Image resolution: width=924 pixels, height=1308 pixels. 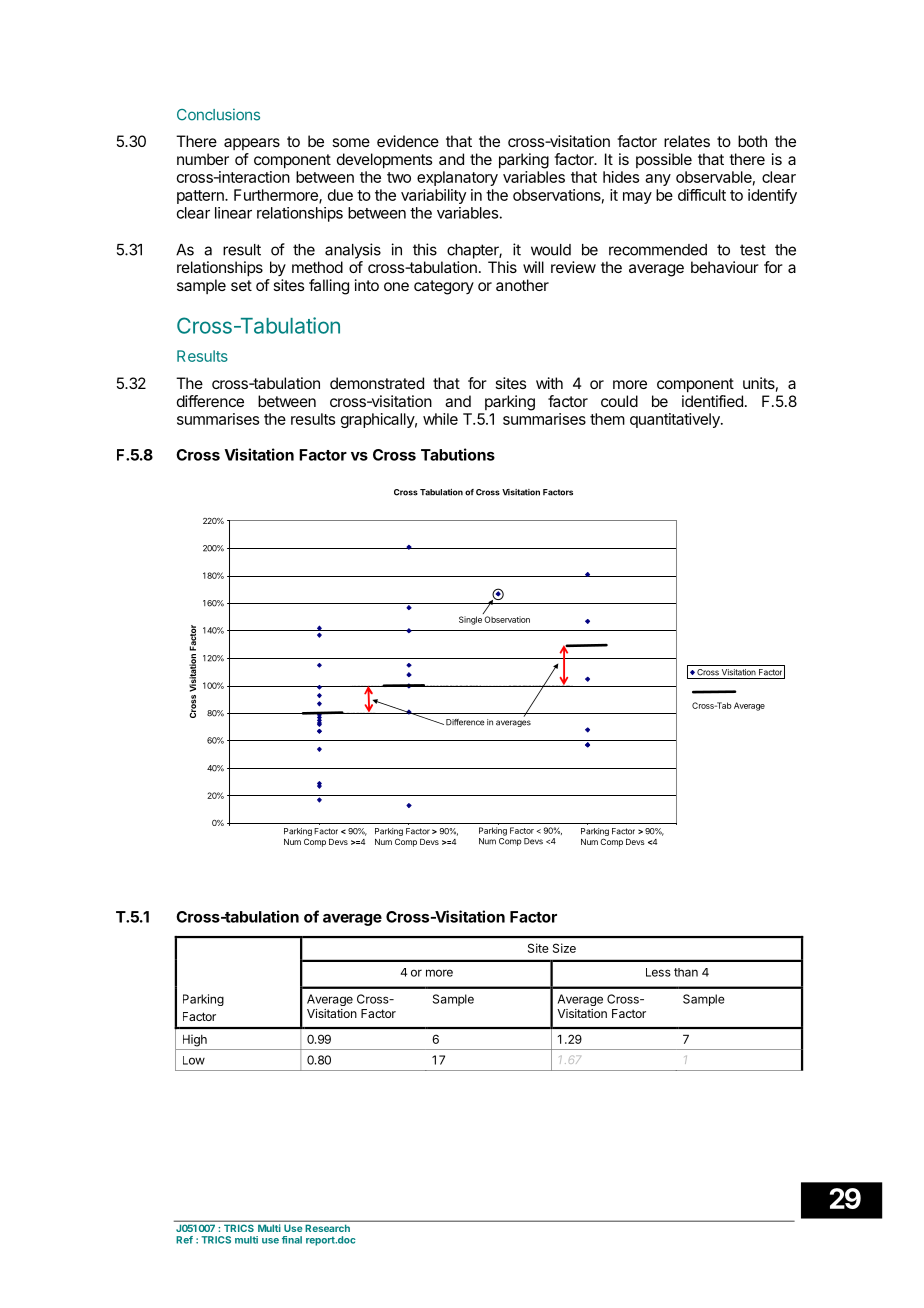 What do you see at coordinates (252, 144) in the document?
I see `appears` at bounding box center [252, 144].
